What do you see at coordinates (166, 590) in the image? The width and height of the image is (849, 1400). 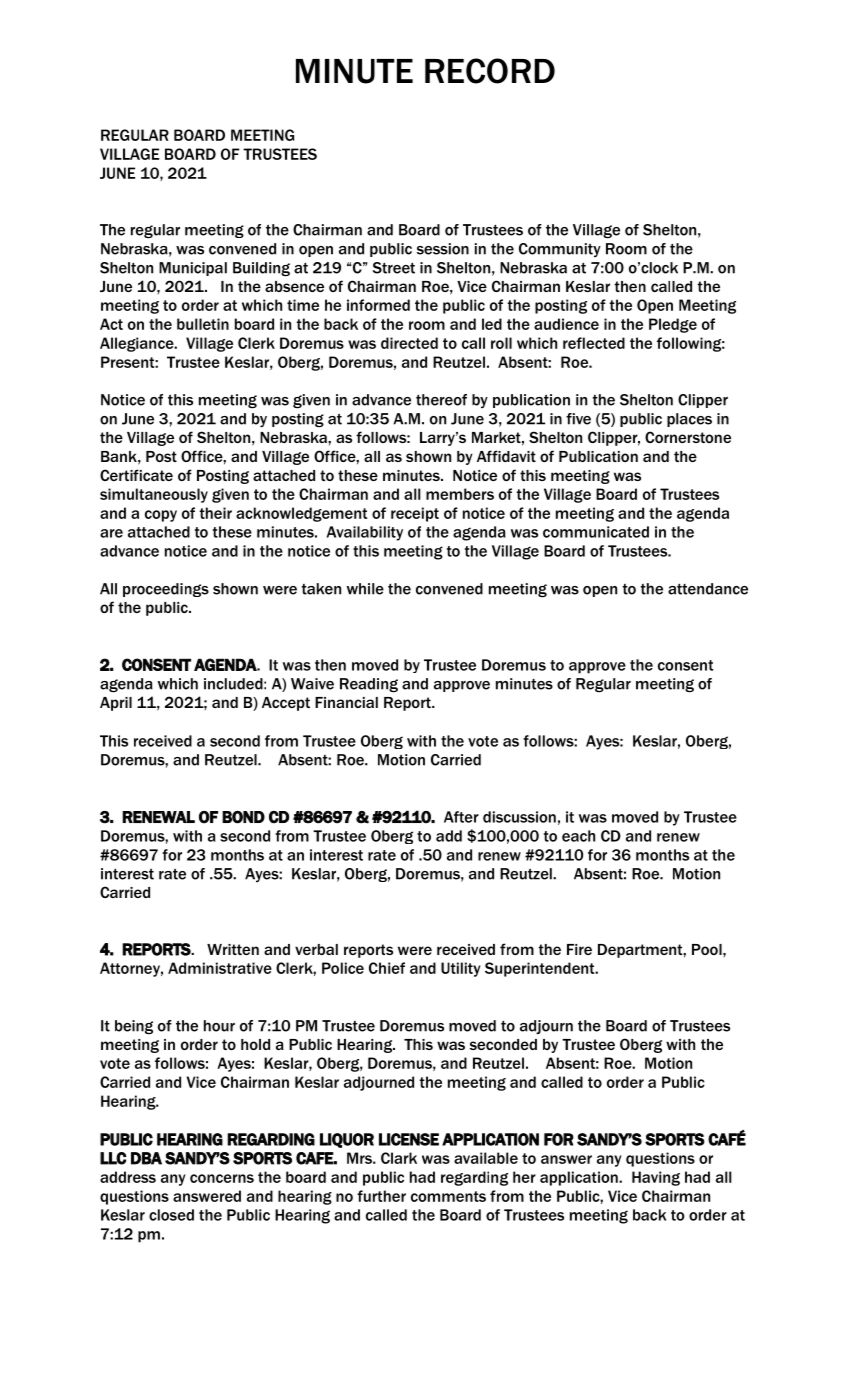 I see `proceedings` at bounding box center [166, 590].
